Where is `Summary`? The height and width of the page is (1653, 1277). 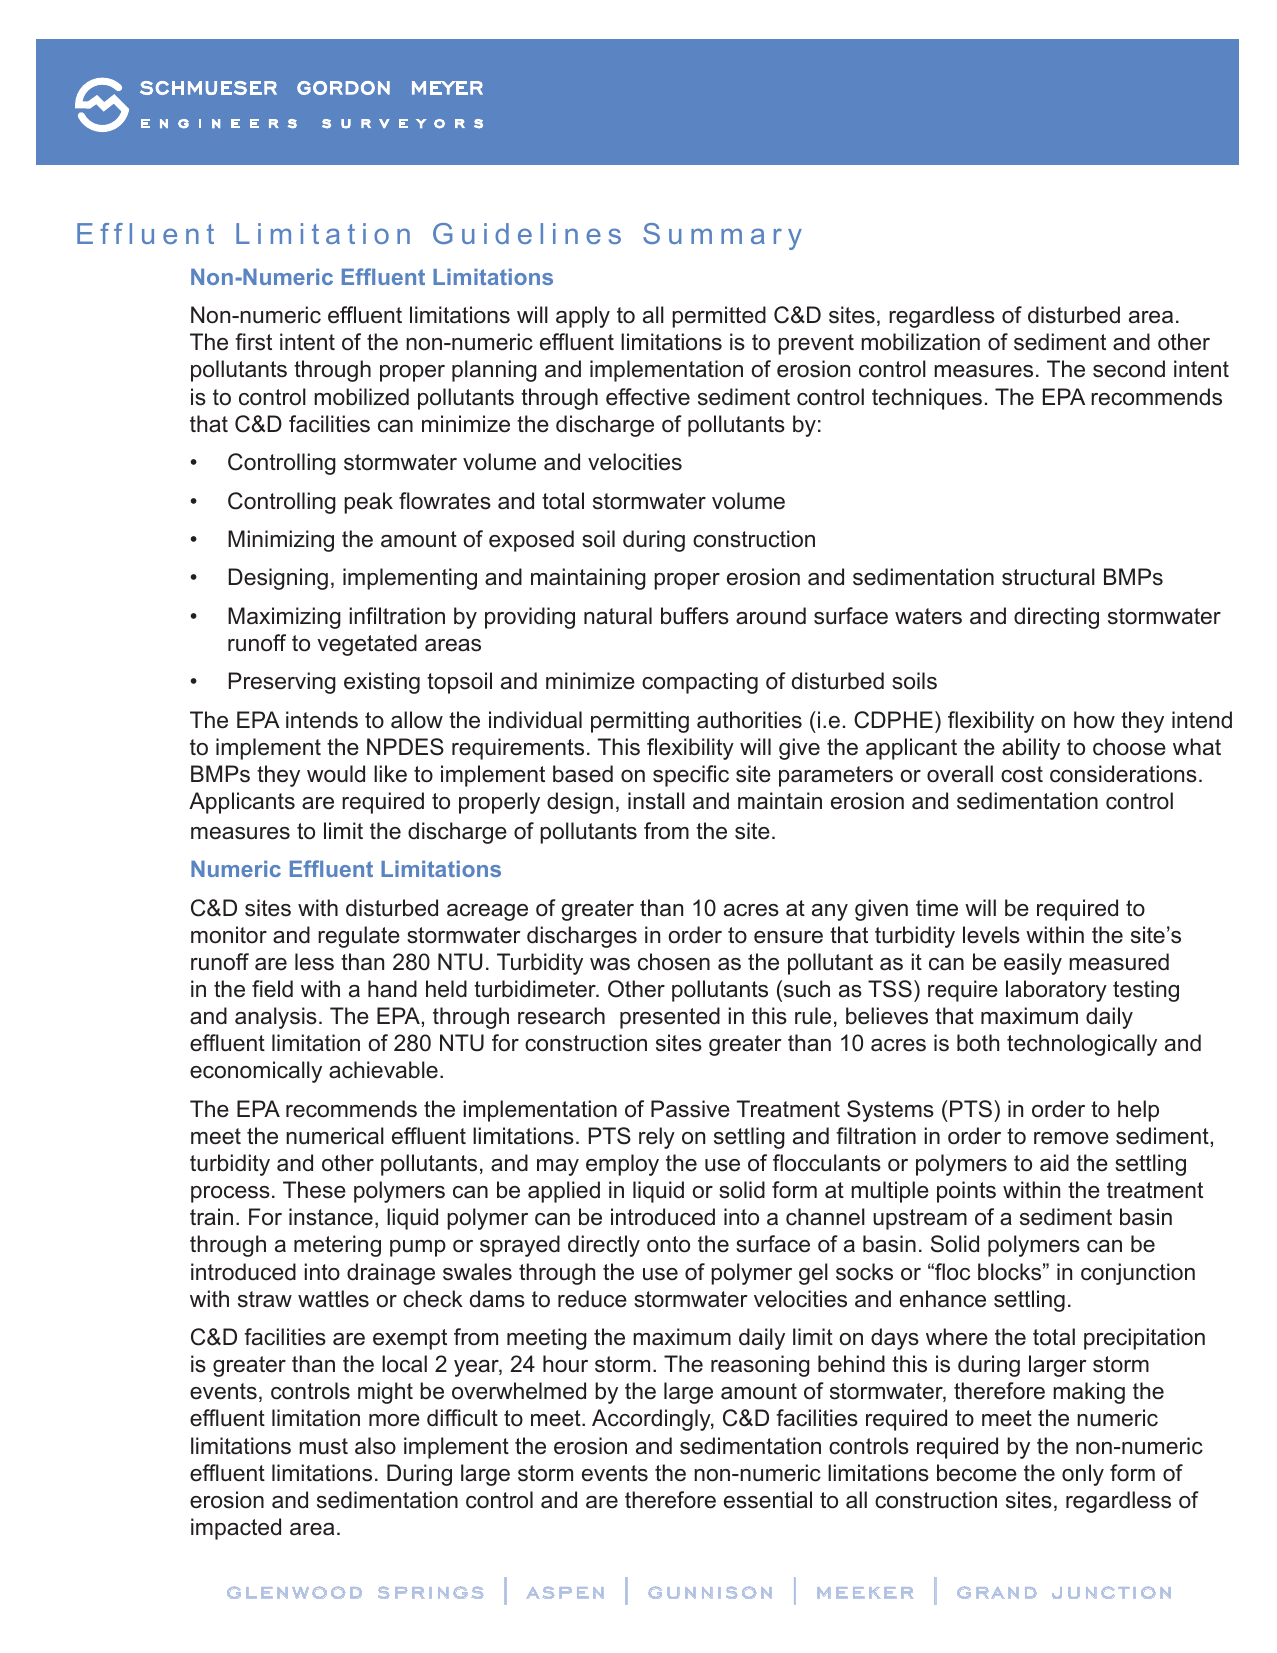 Summary is located at coordinates (722, 236).
